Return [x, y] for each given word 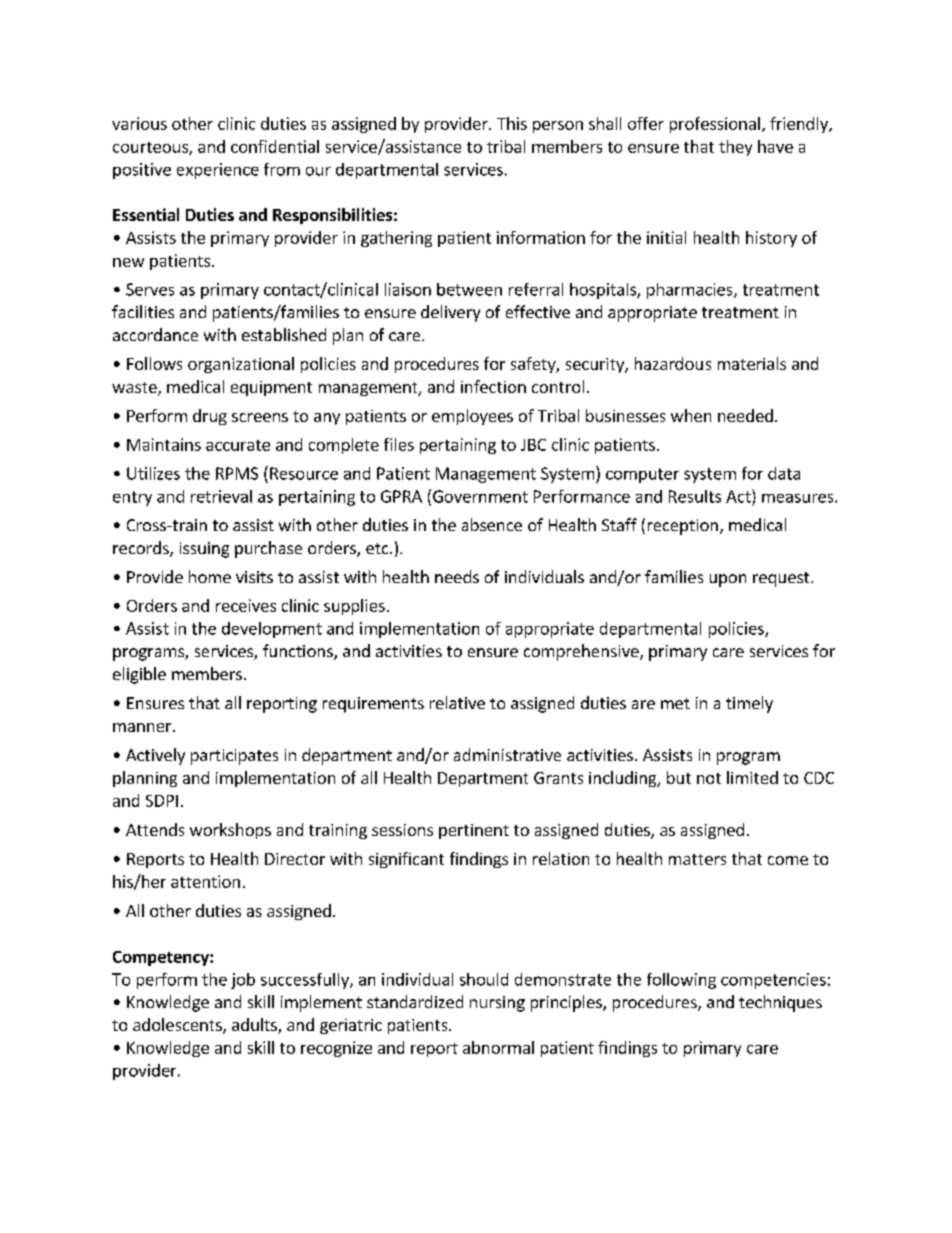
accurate [238, 445]
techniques [780, 1003]
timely [749, 704]
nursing [497, 1004]
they [735, 148]
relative [457, 702]
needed [745, 415]
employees [472, 417]
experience [218, 171]
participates [234, 757]
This [512, 123]
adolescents [178, 1026]
